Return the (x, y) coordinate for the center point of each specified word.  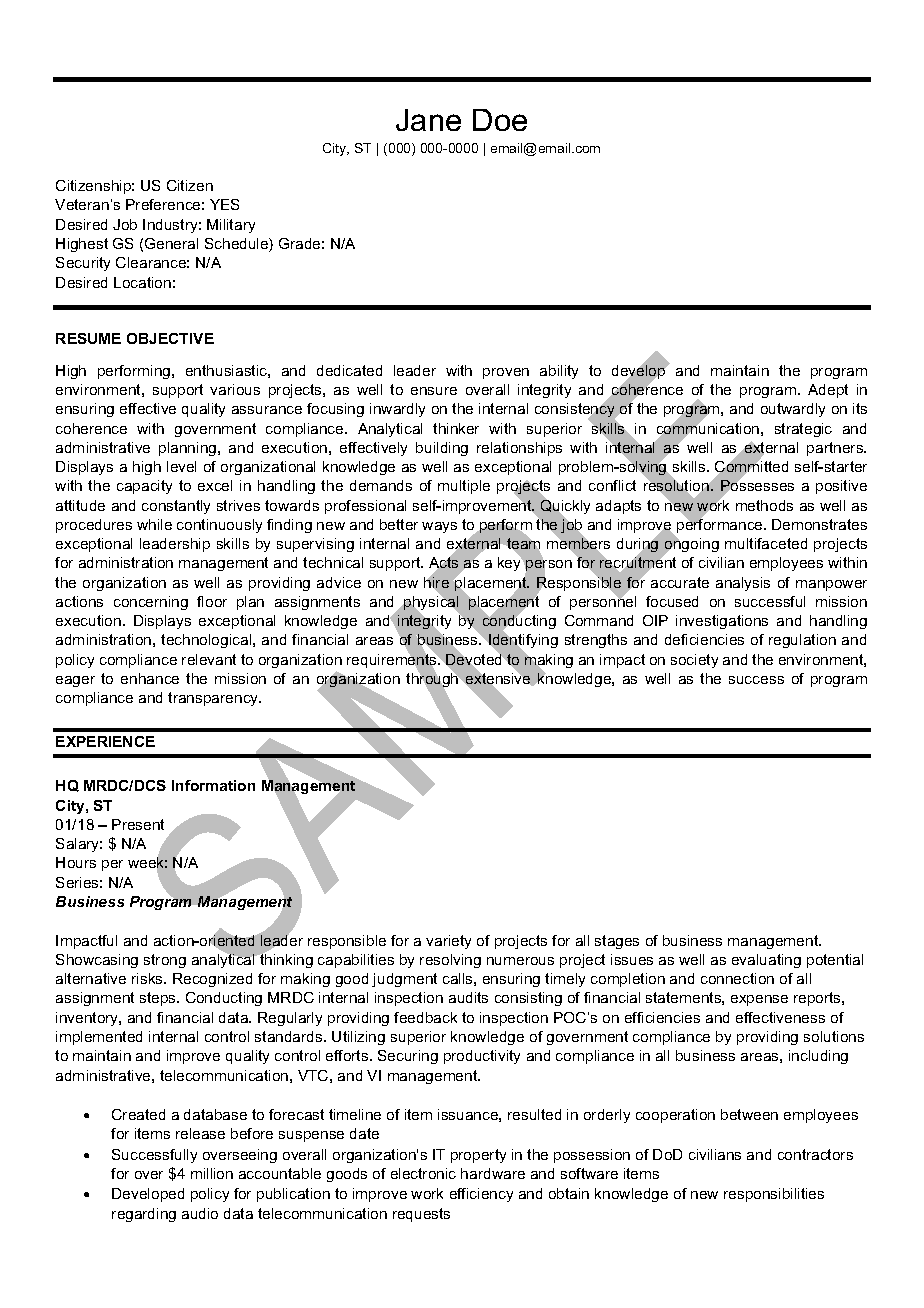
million (212, 1173)
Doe (500, 120)
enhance (150, 678)
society (694, 661)
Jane (428, 120)
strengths (596, 641)
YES (224, 204)
